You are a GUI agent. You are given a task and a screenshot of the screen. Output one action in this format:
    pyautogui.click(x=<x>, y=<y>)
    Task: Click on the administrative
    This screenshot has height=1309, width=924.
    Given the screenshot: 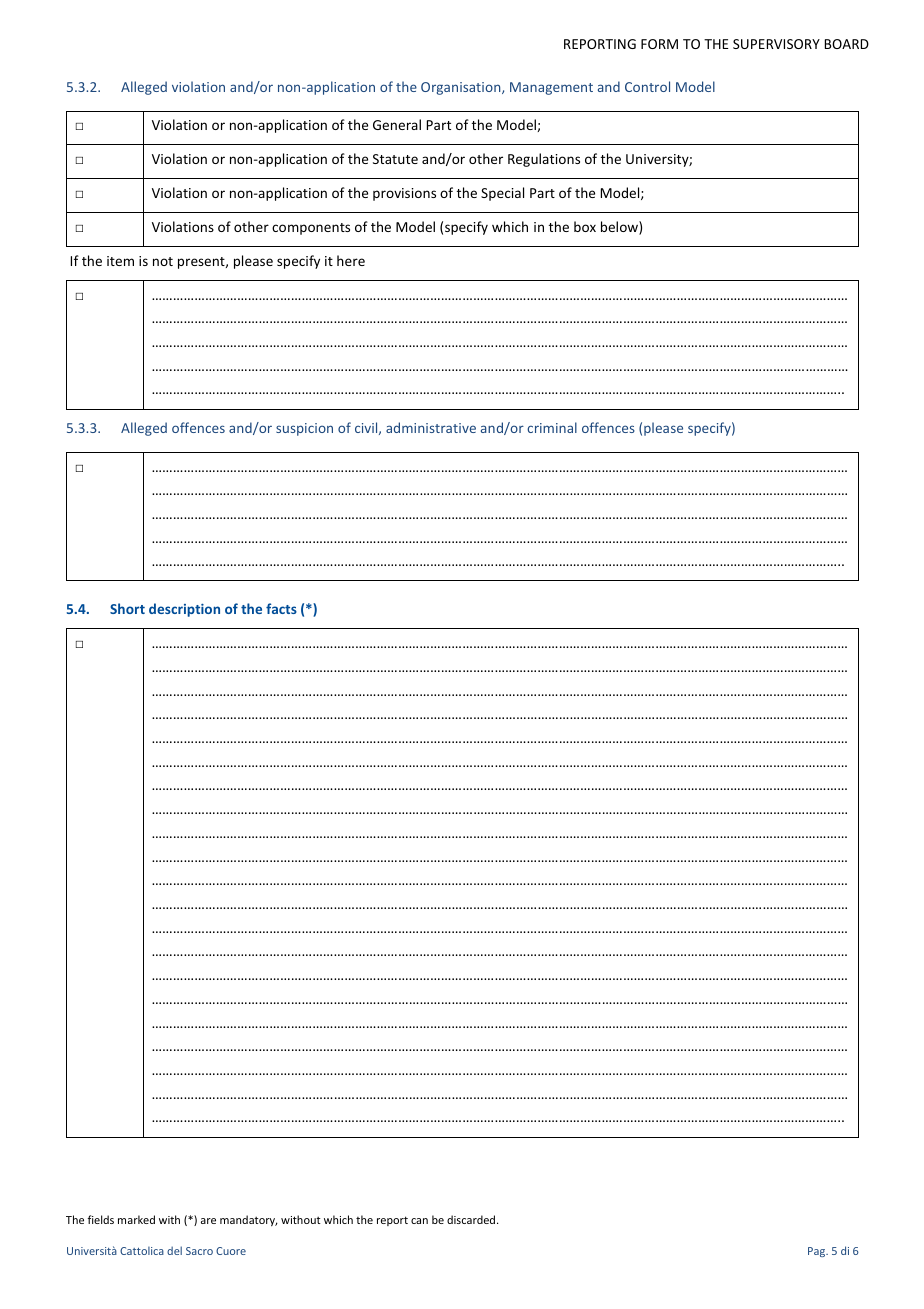 What is the action you would take?
    pyautogui.click(x=431, y=427)
